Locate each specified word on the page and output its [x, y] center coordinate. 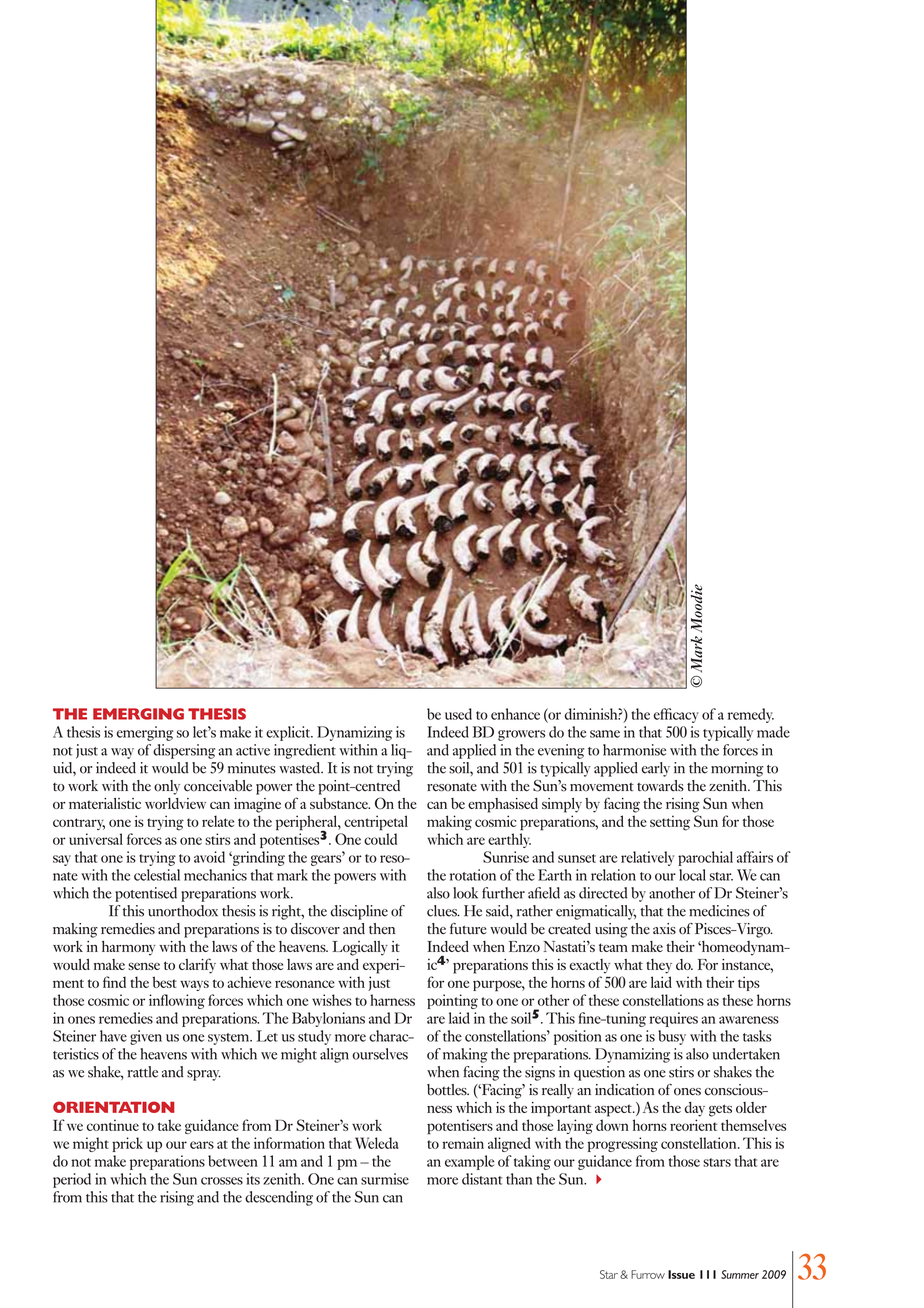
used [458, 714]
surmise [385, 1179]
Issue [681, 1274]
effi [663, 714]
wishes [332, 1000]
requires [673, 1019]
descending [279, 1198]
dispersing [184, 751]
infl [158, 1000]
